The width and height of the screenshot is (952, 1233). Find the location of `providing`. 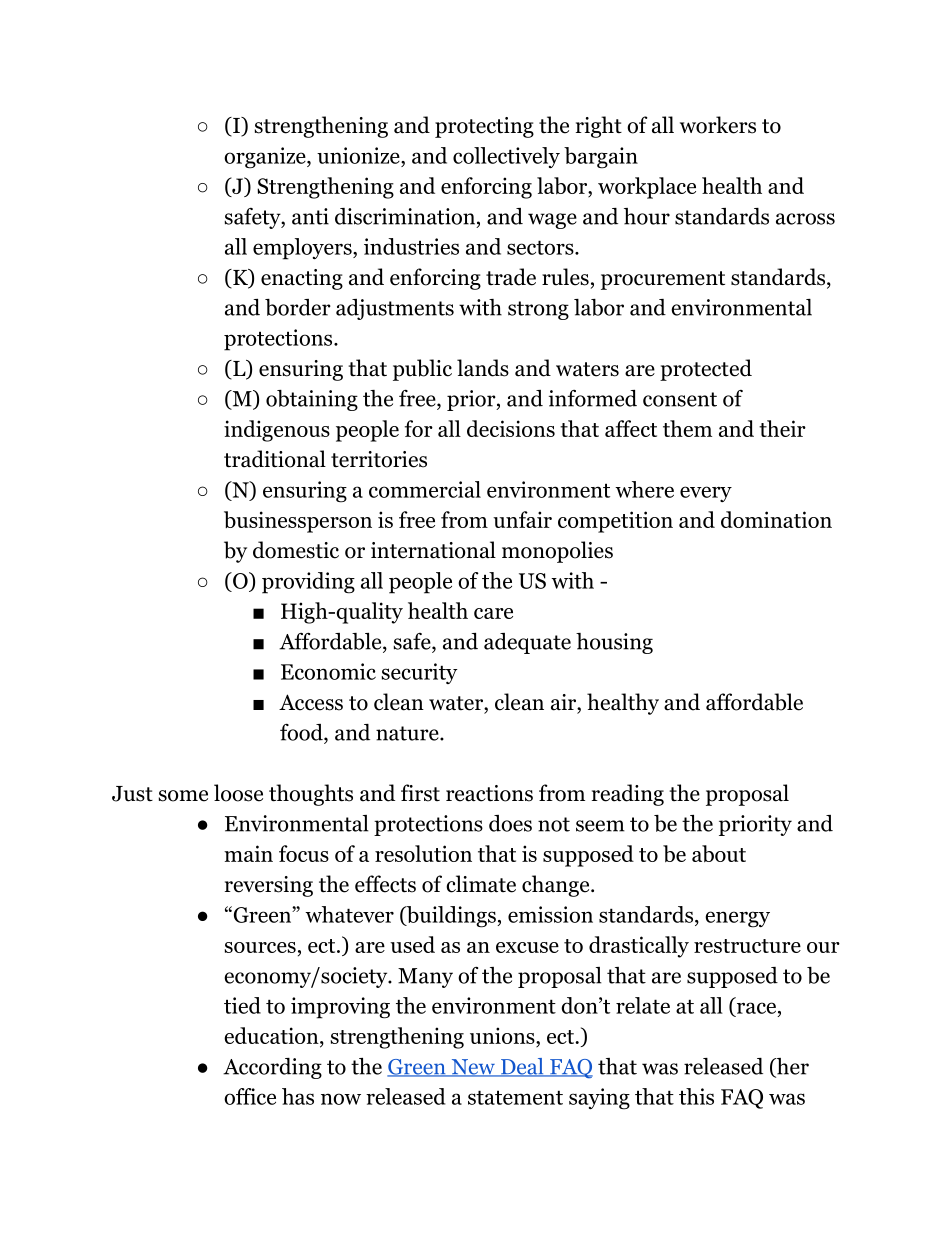

providing is located at coordinates (308, 583).
